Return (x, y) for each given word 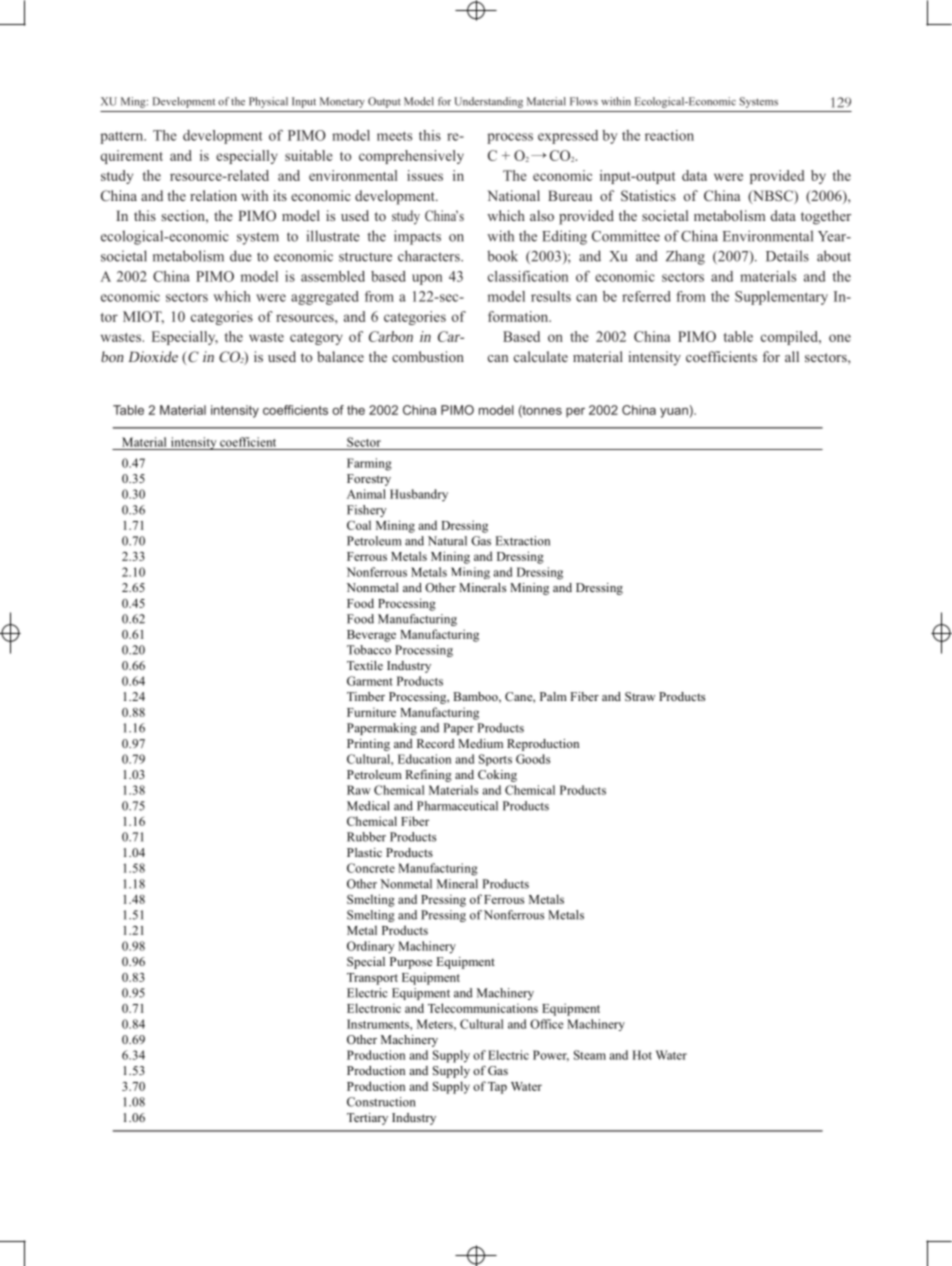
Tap (497, 1088)
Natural (447, 541)
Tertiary (367, 1119)
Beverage (371, 636)
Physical (268, 102)
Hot (642, 1055)
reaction (669, 135)
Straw (640, 696)
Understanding (488, 102)
